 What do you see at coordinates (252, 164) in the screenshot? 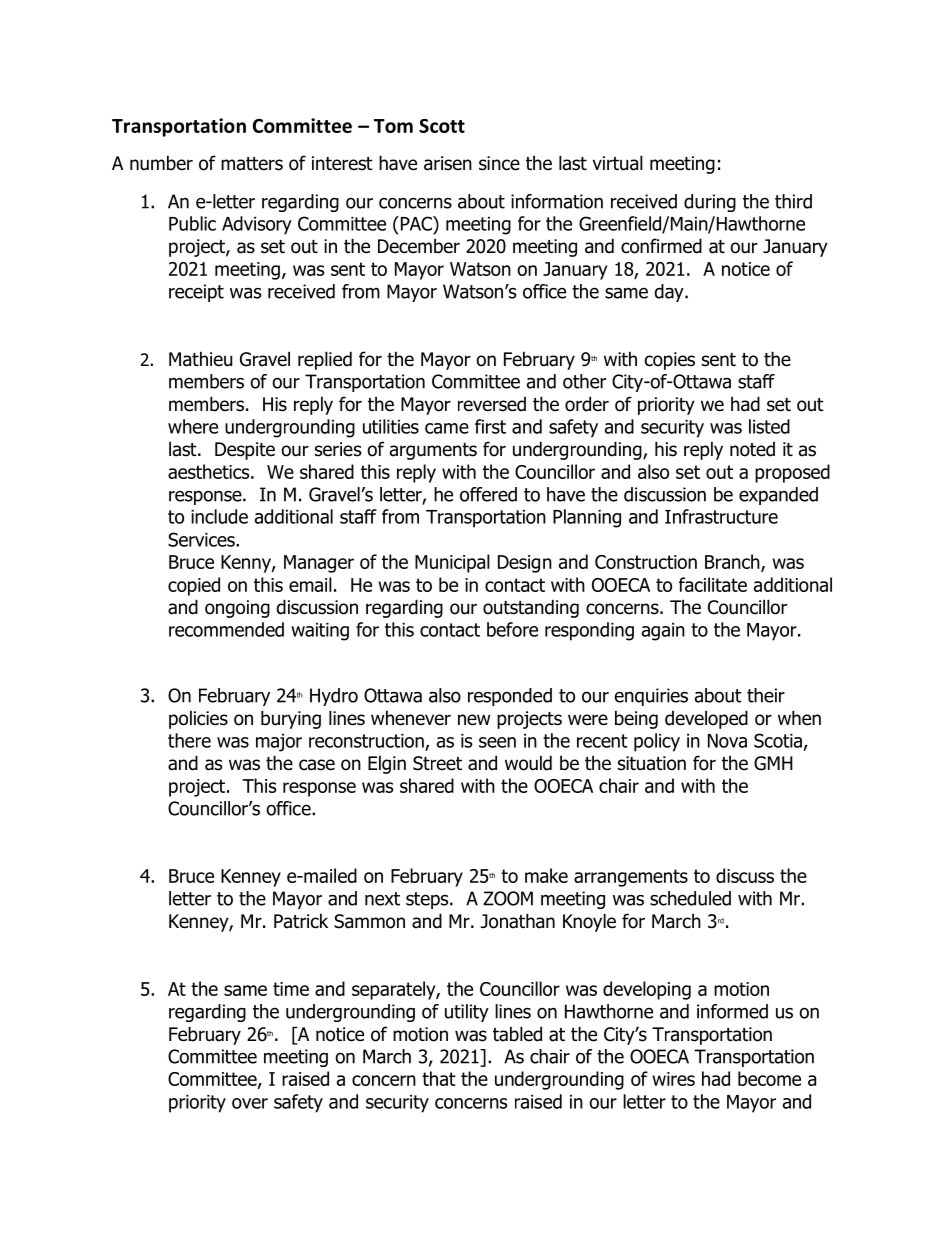
I see `matters` at bounding box center [252, 164].
